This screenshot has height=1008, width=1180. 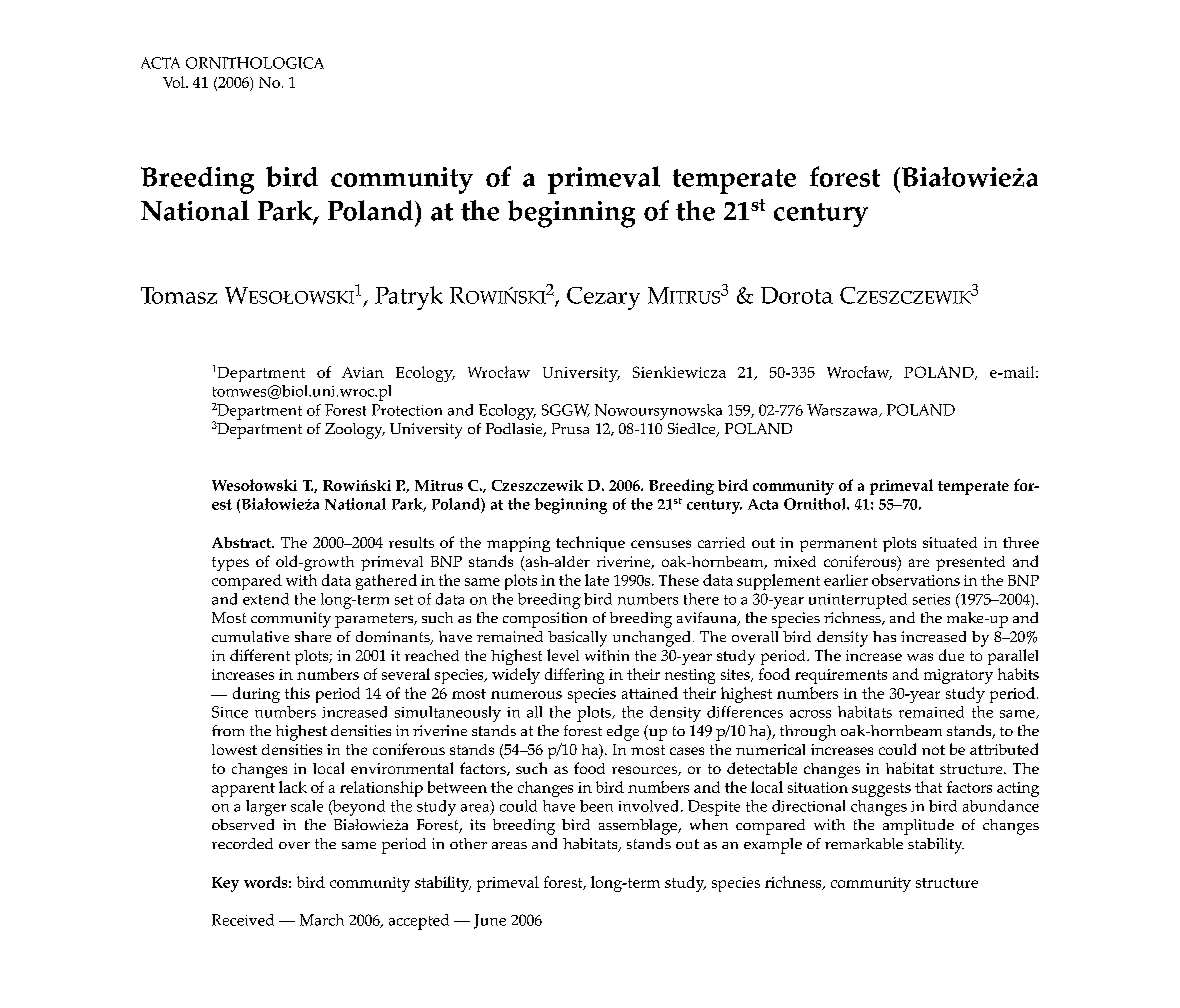 What do you see at coordinates (864, 843) in the screenshot?
I see `remarkable` at bounding box center [864, 843].
